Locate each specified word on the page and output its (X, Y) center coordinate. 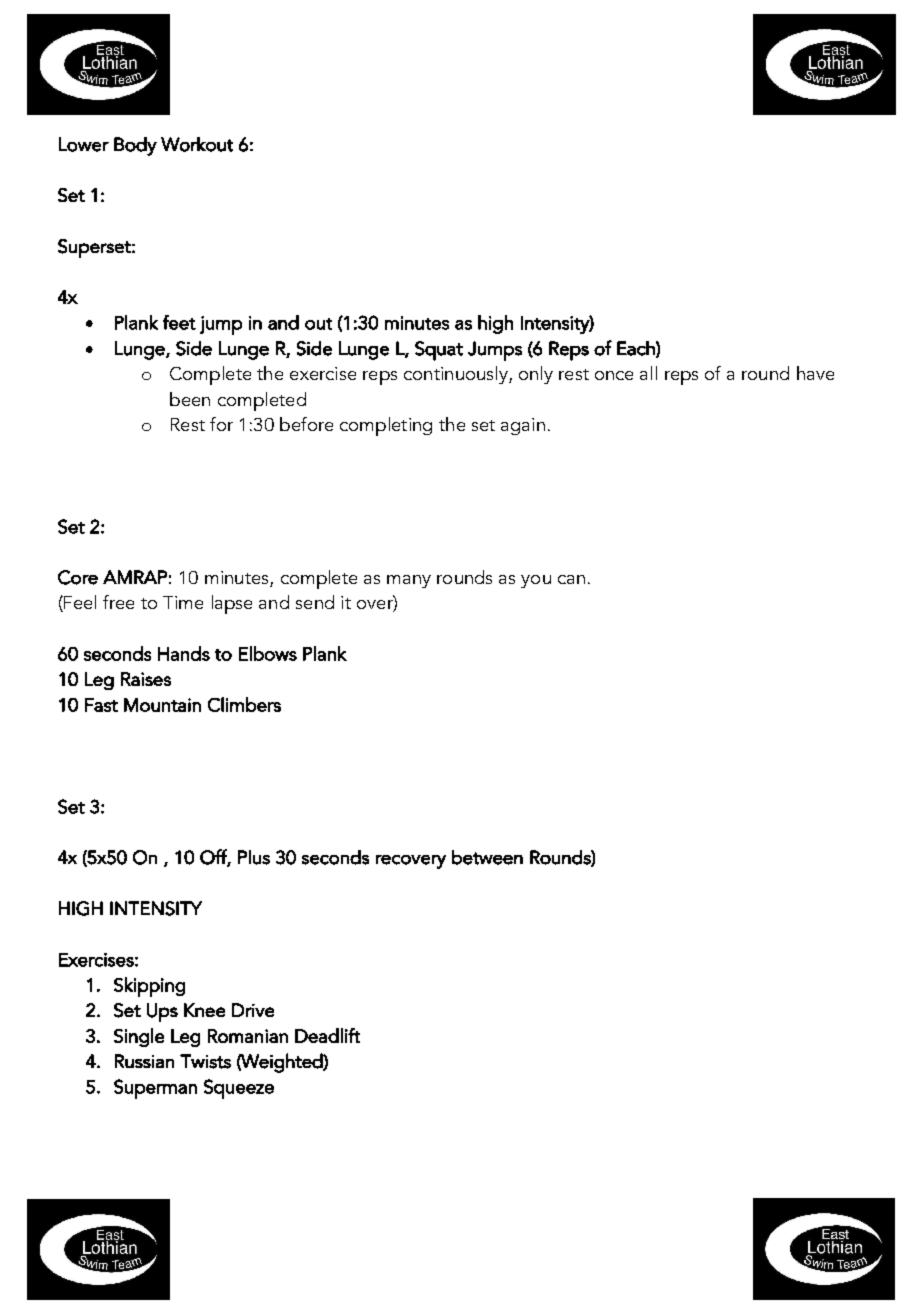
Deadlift (327, 1035)
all (648, 373)
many (409, 581)
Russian (144, 1061)
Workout (197, 144)
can (571, 579)
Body (135, 146)
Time (183, 602)
